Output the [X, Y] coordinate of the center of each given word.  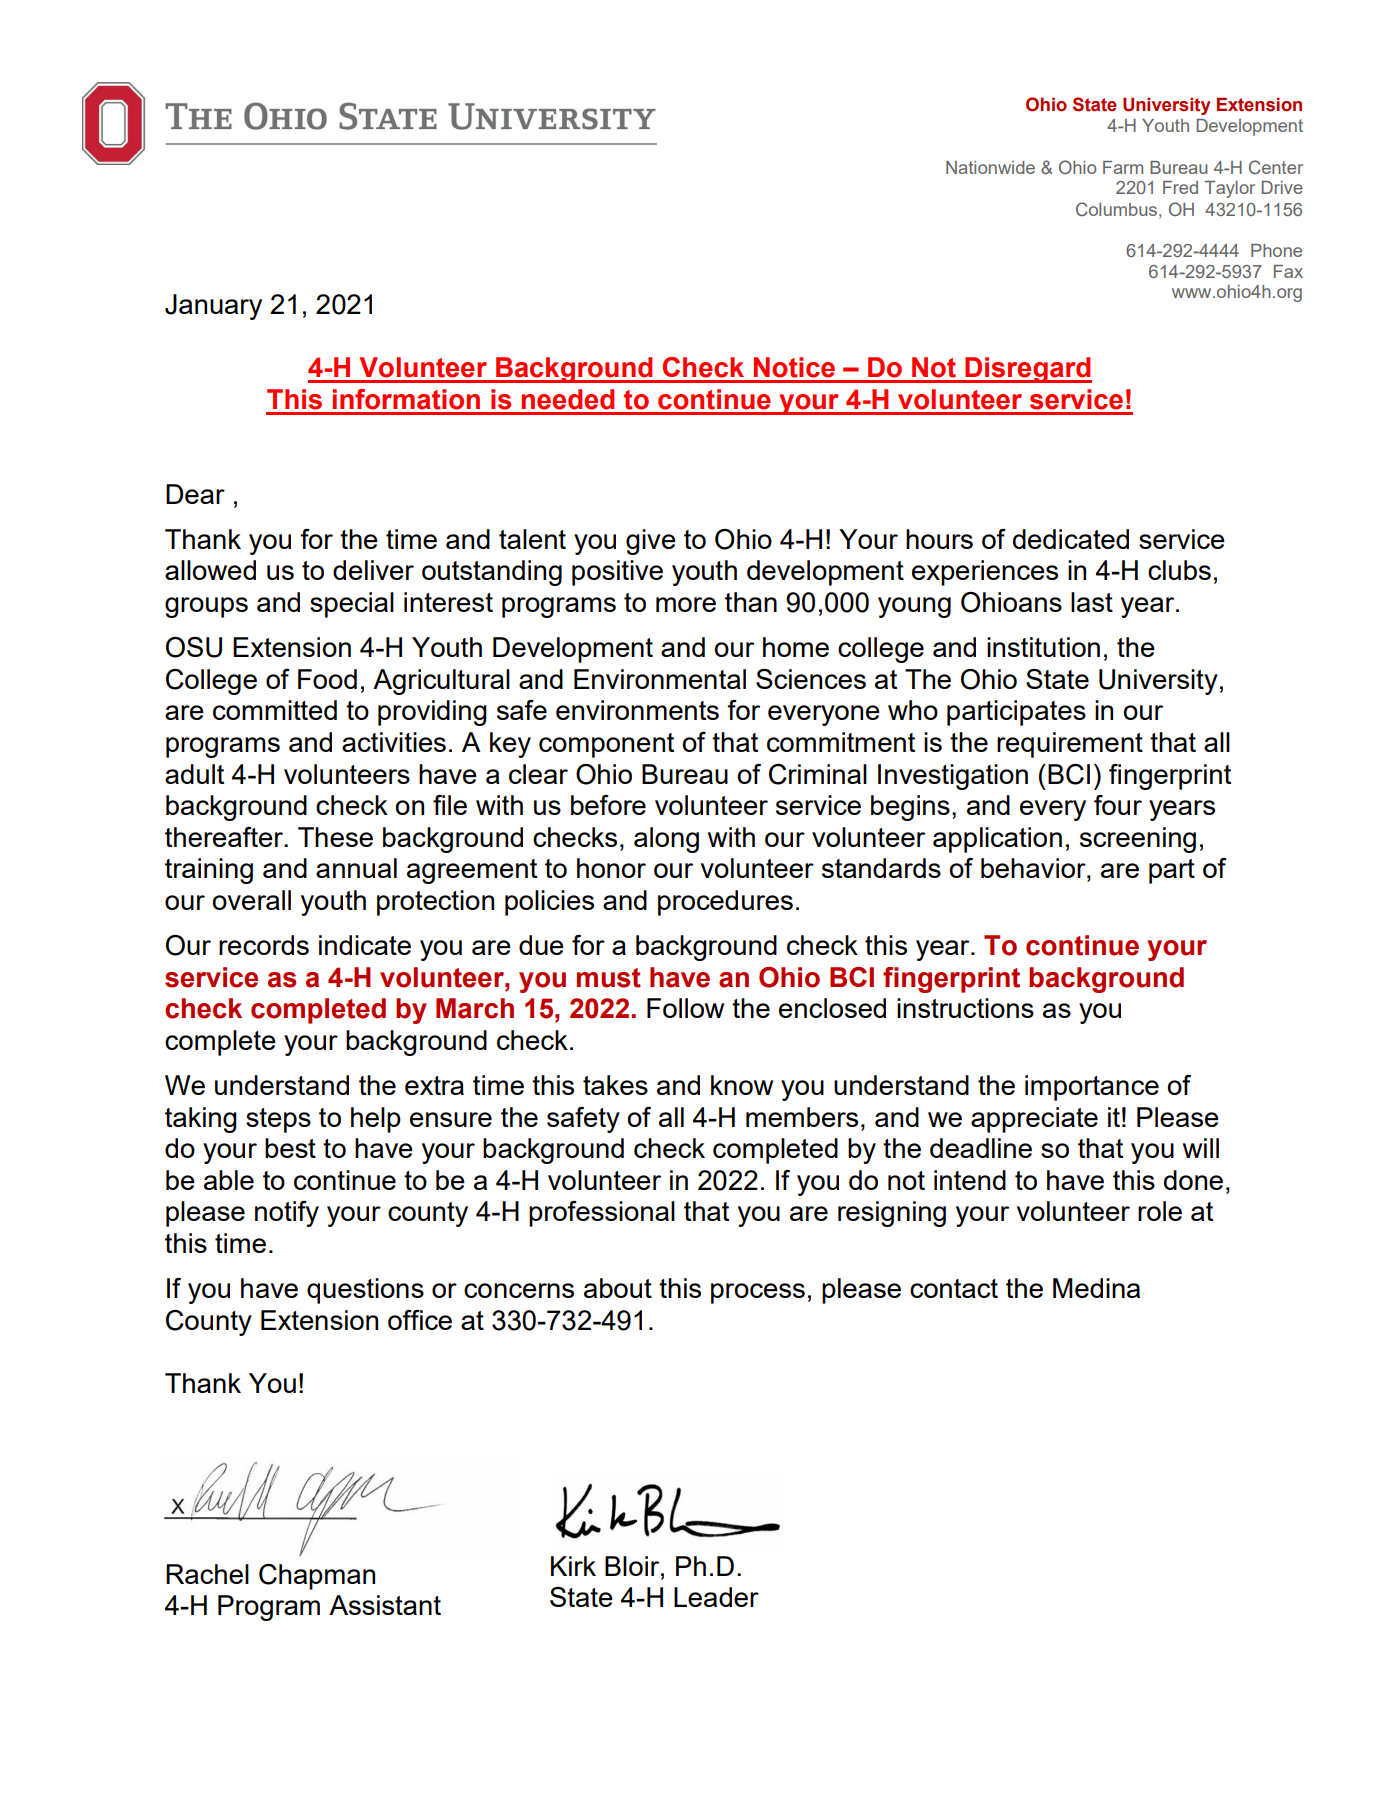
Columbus [1116, 209]
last [1092, 602]
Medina [1096, 1288]
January [213, 307]
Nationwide [990, 167]
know [742, 1085]
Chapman [317, 1577]
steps [278, 1120]
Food [327, 679]
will [1201, 1148]
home [796, 647]
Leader [716, 1597]
